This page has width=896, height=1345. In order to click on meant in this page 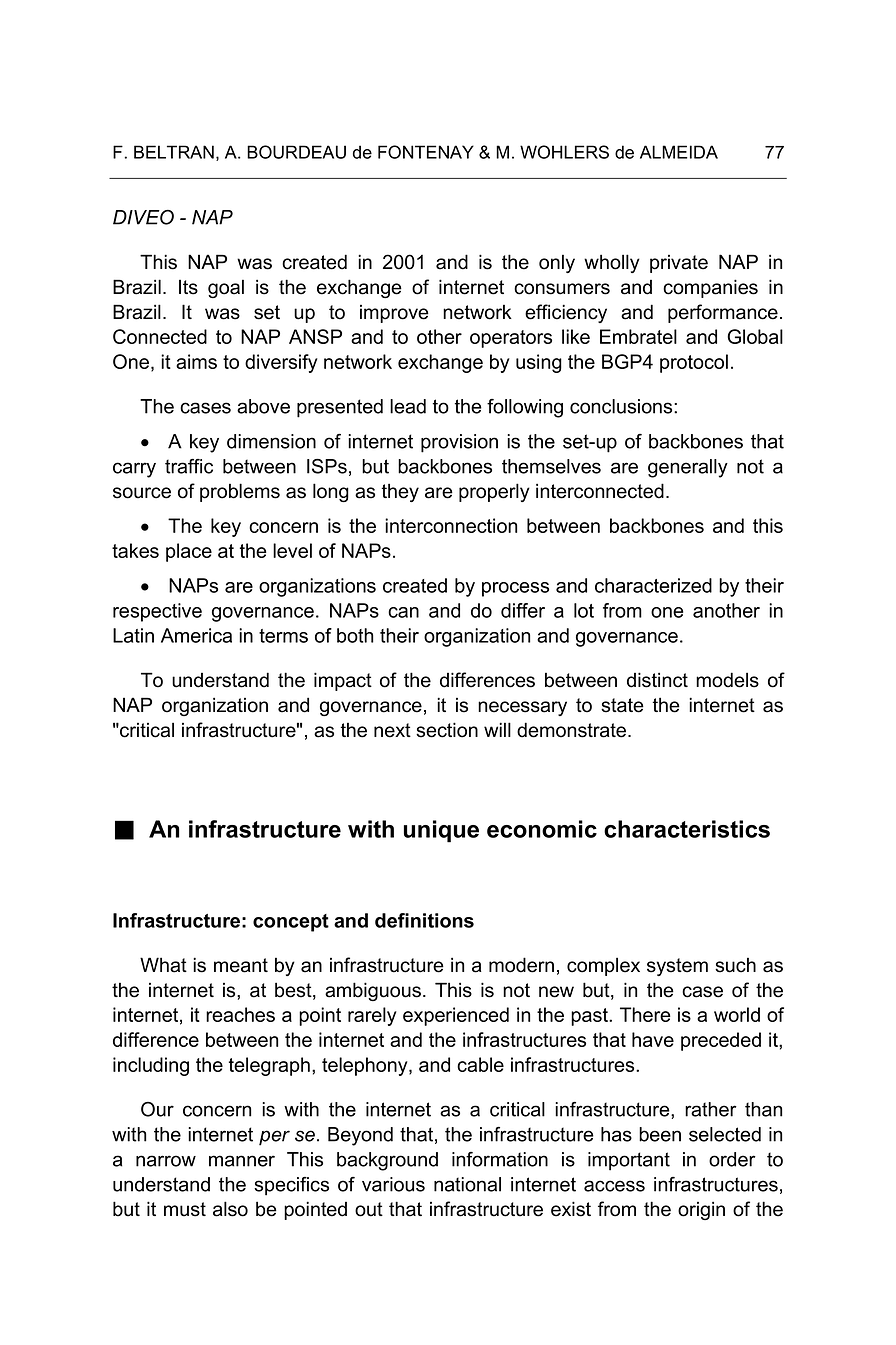, I will do `click(241, 965)`.
